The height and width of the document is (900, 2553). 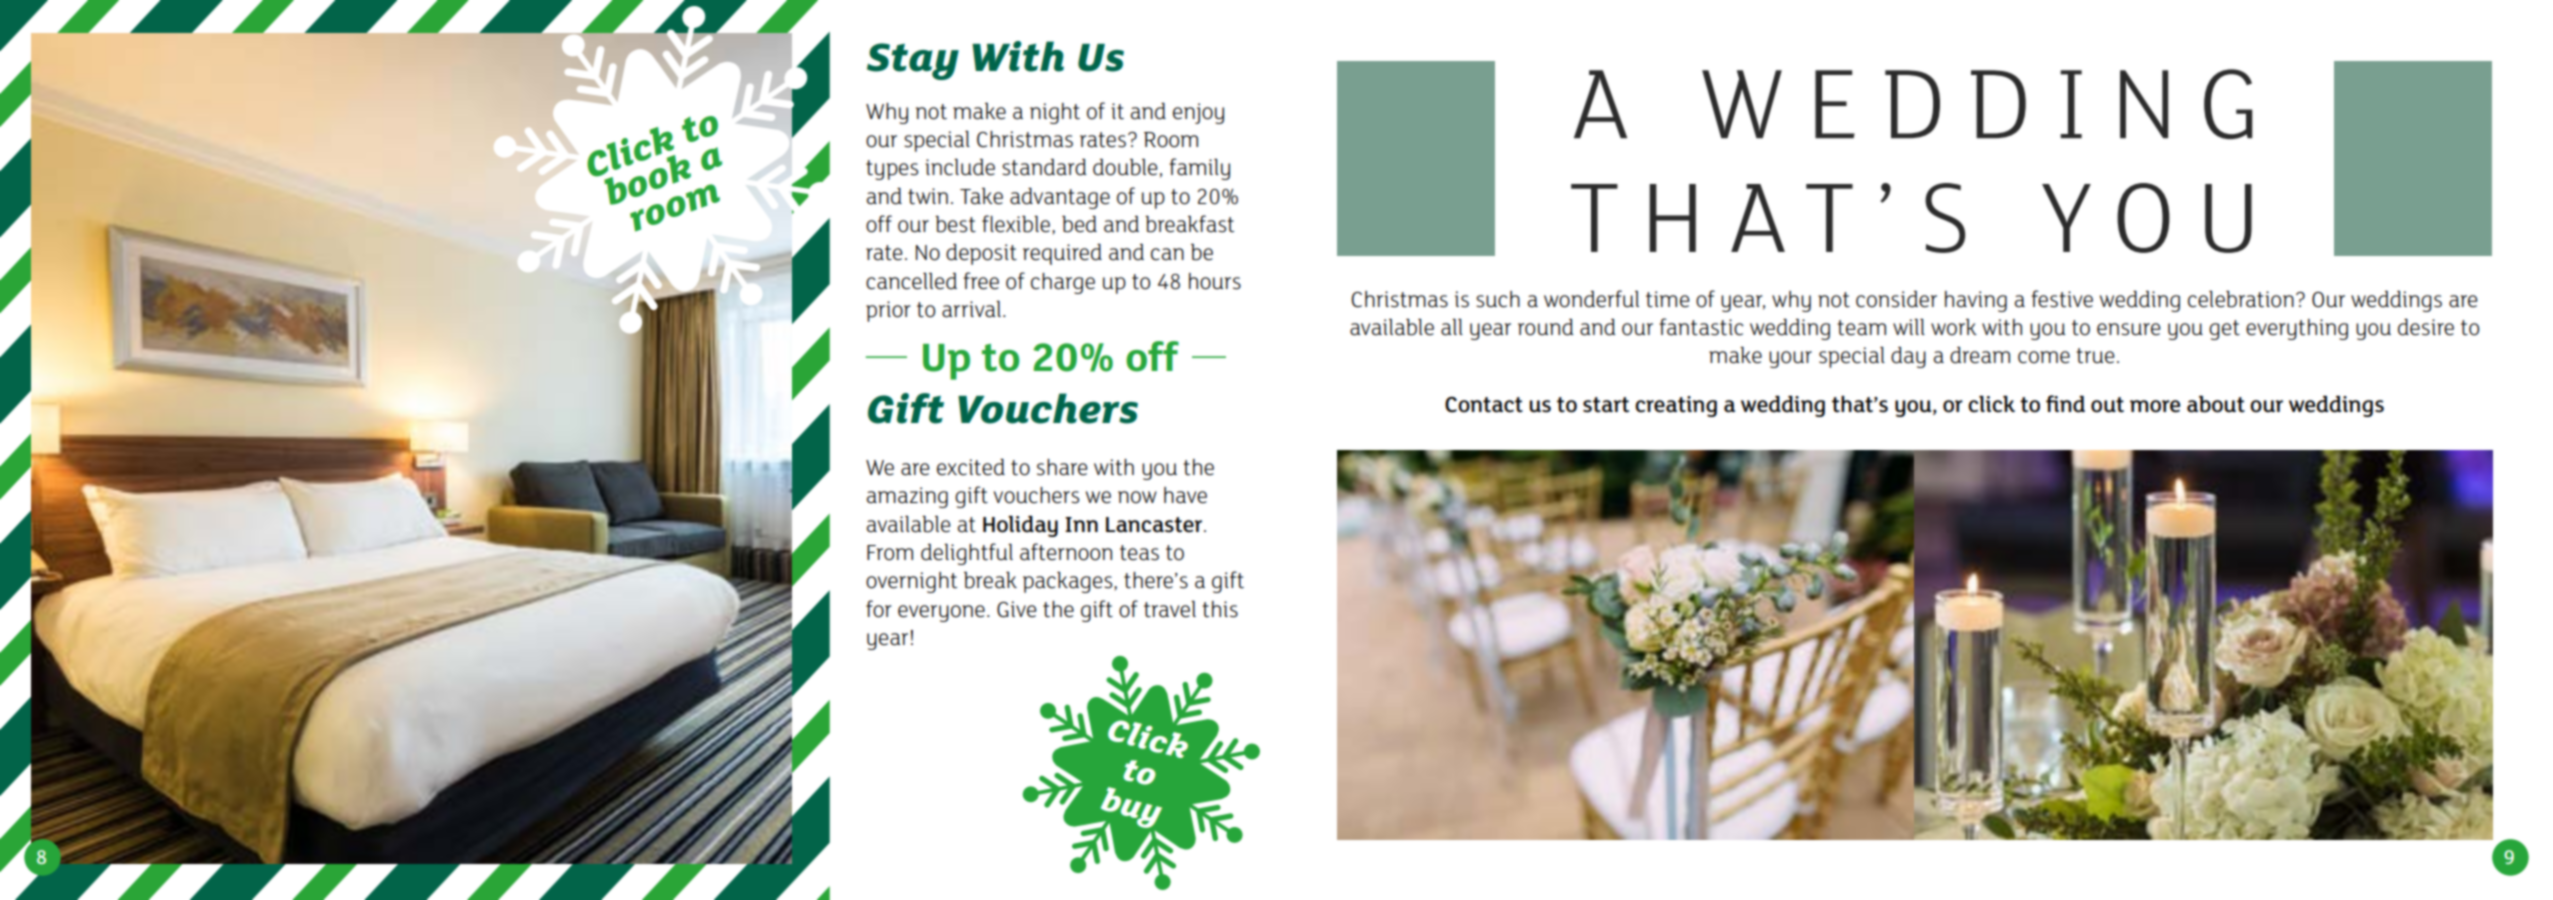 I want to click on Stay, so click(x=913, y=61).
